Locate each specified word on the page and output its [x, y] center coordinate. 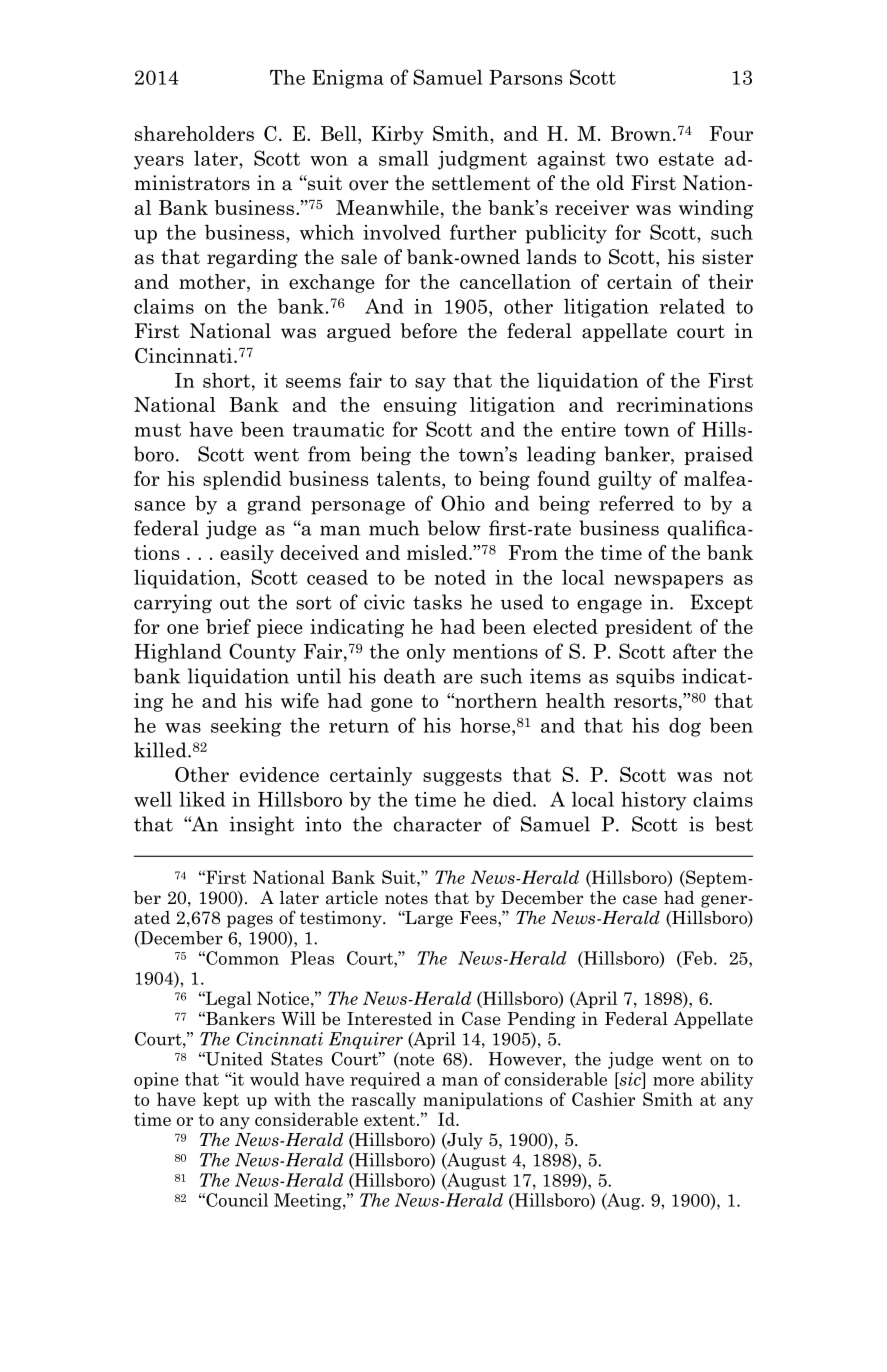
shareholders [194, 133]
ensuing [420, 406]
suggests [462, 777]
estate [686, 159]
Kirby [398, 135]
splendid [242, 480]
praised [718, 455]
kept [221, 1100]
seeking [246, 727]
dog [685, 727]
